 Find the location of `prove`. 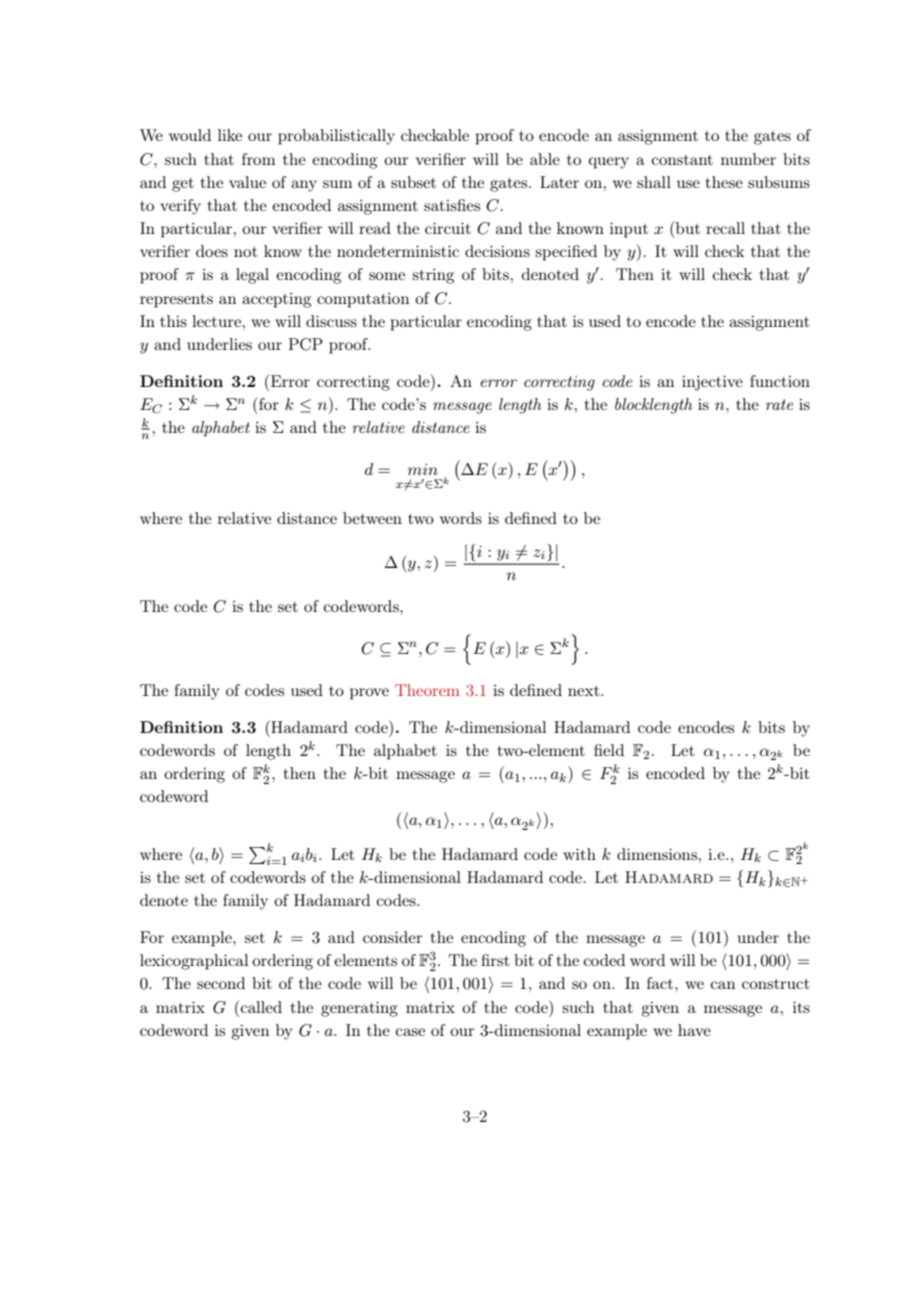

prove is located at coordinates (369, 694).
